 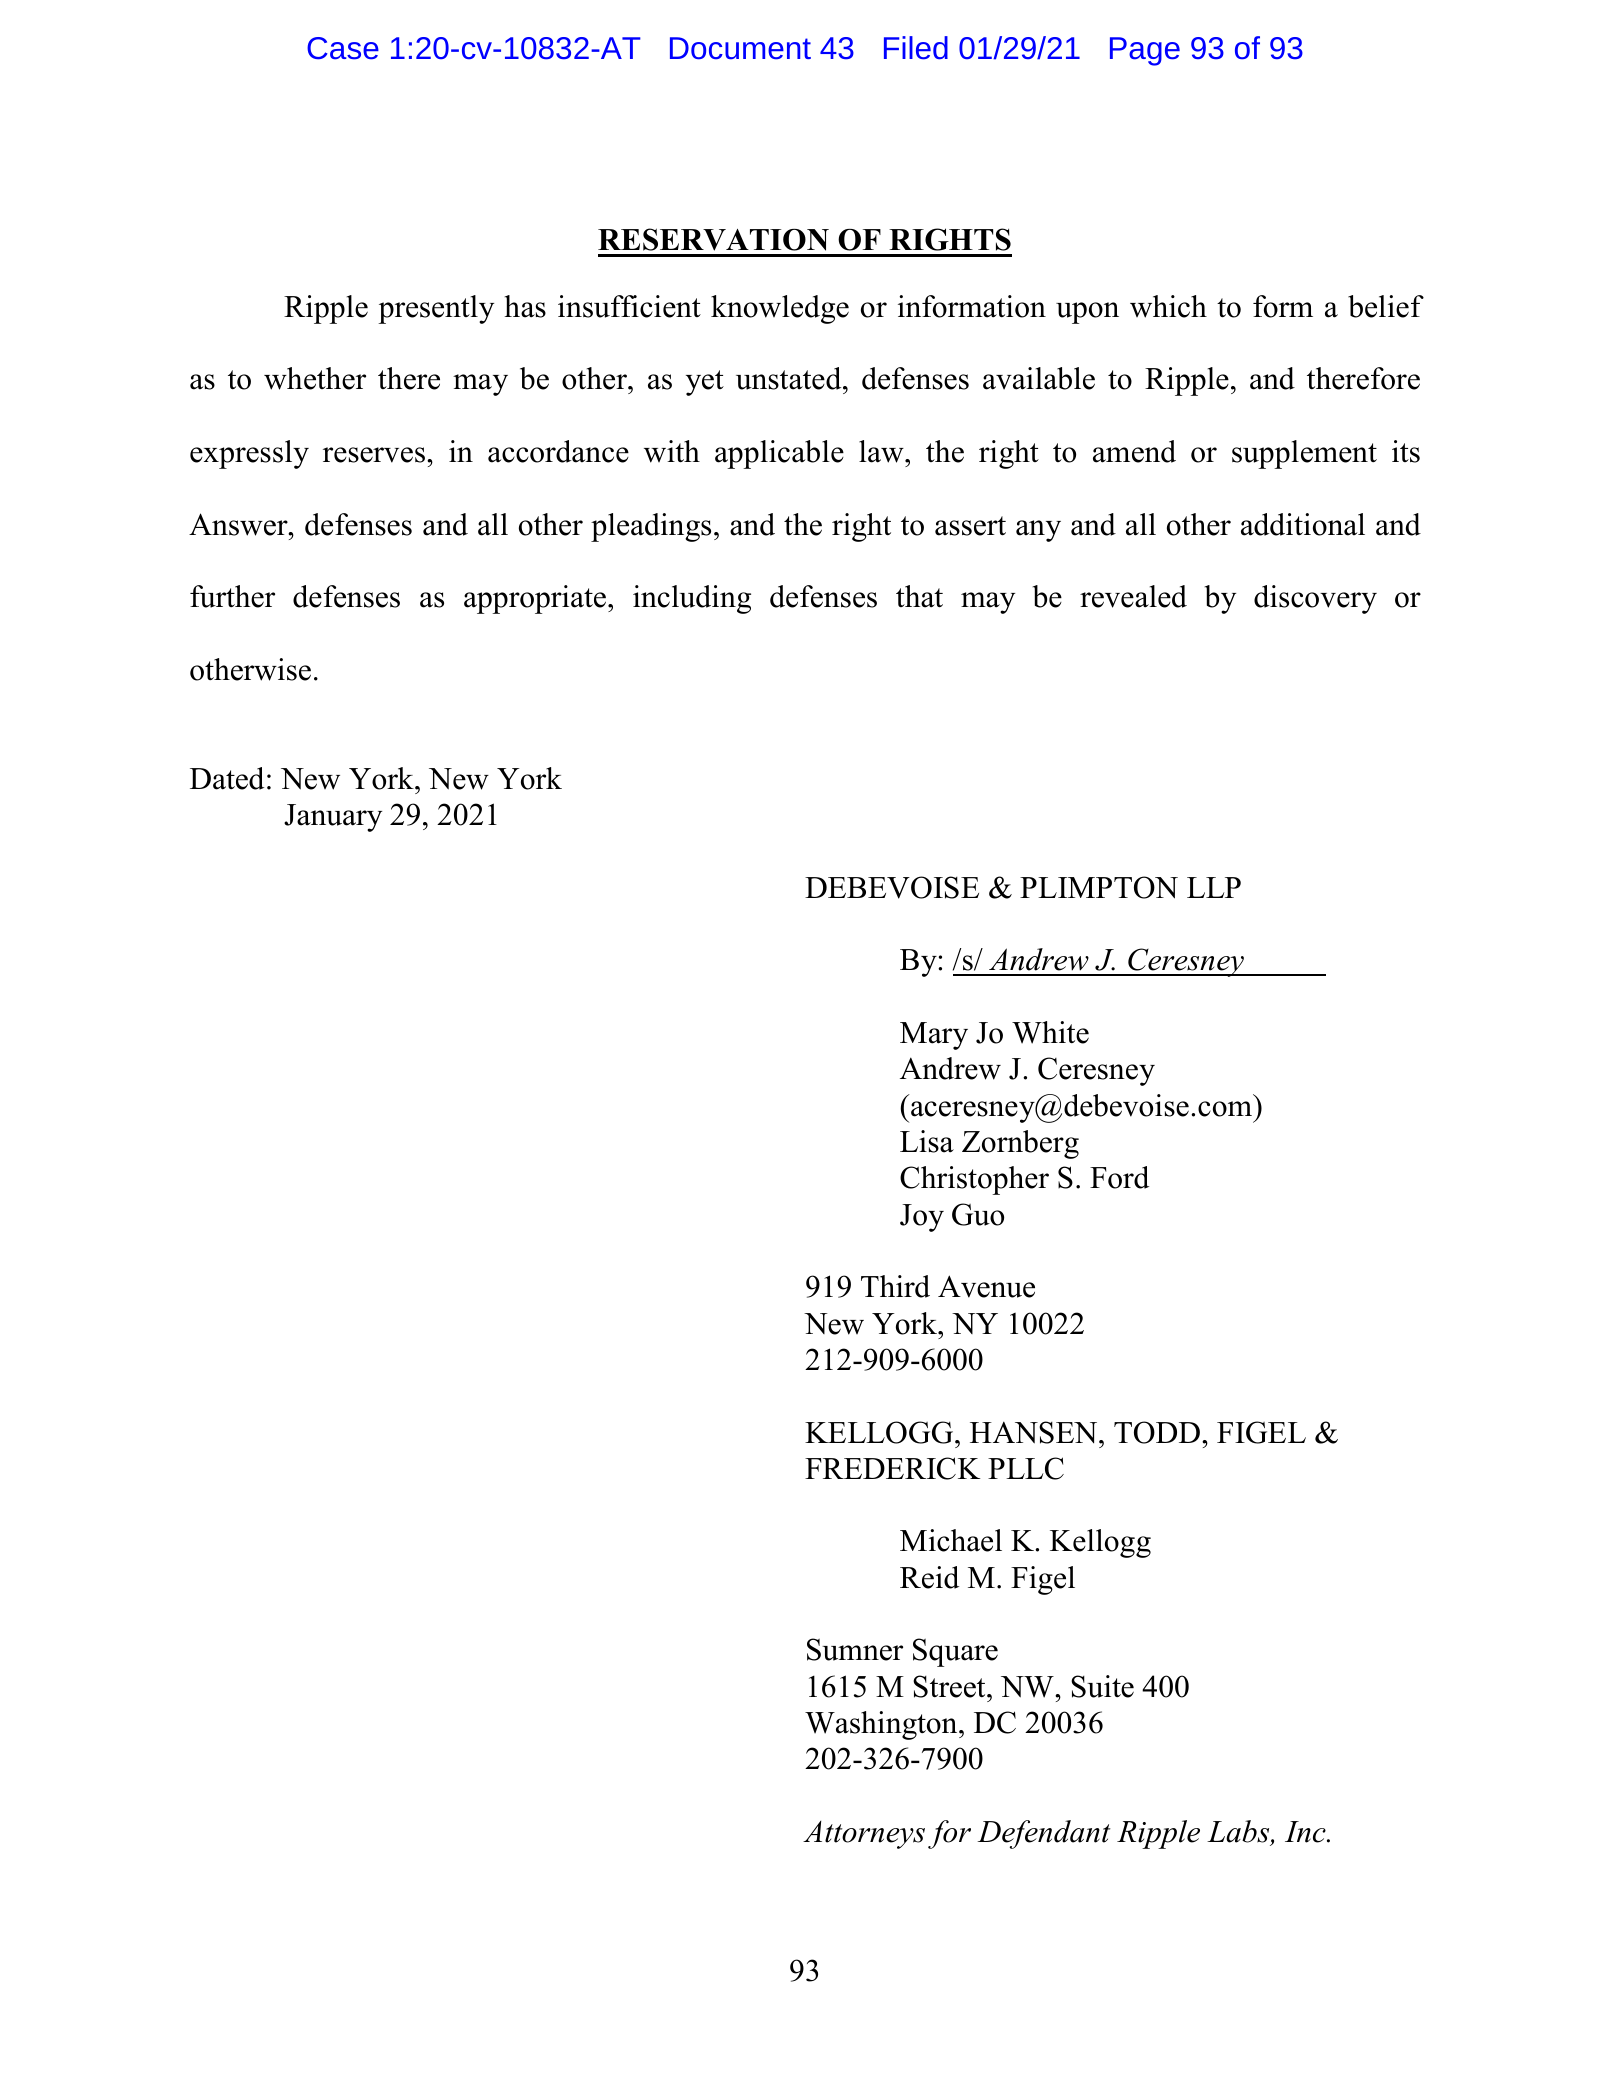 What do you see at coordinates (333, 818) in the page?
I see `January` at bounding box center [333, 818].
